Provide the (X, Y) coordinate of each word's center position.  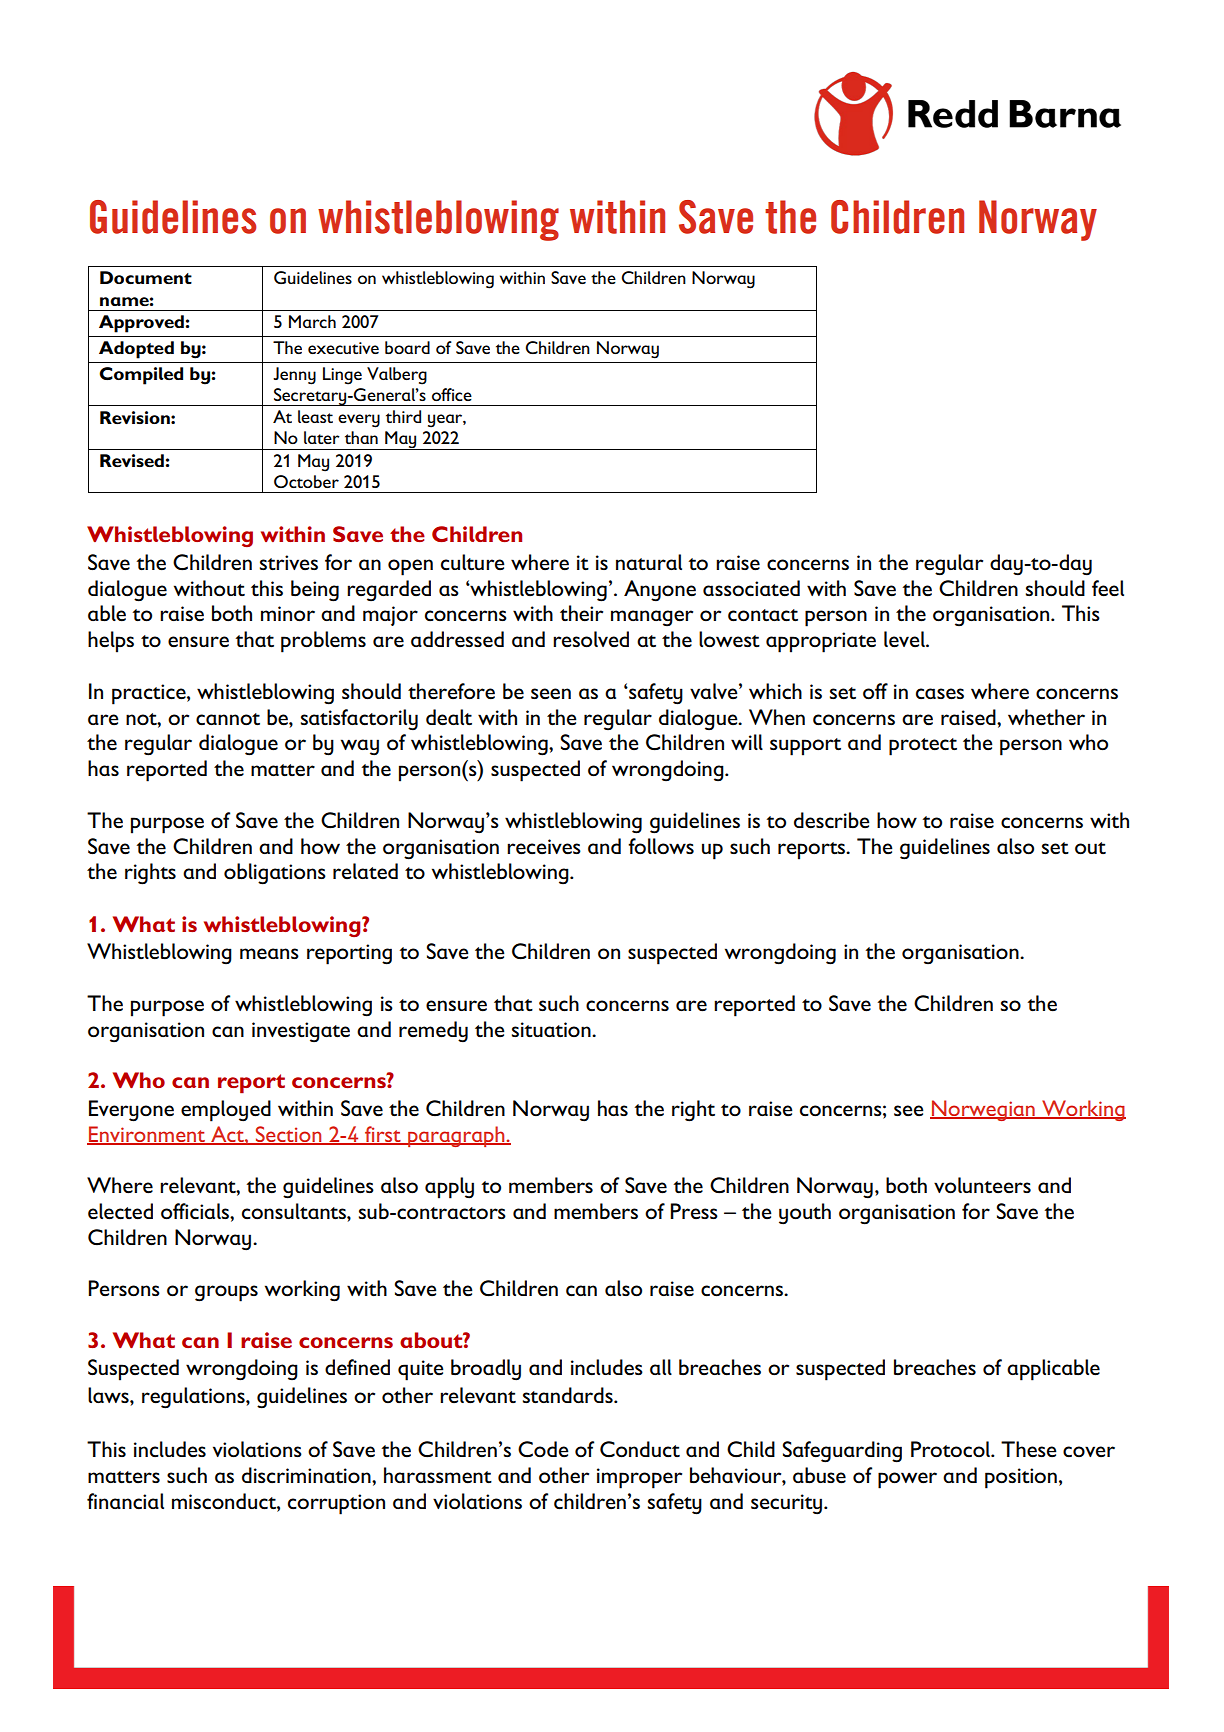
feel (1108, 588)
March (312, 321)
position (1021, 1478)
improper (639, 1478)
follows (661, 846)
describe (832, 820)
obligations (275, 874)
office (452, 394)
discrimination (307, 1475)
